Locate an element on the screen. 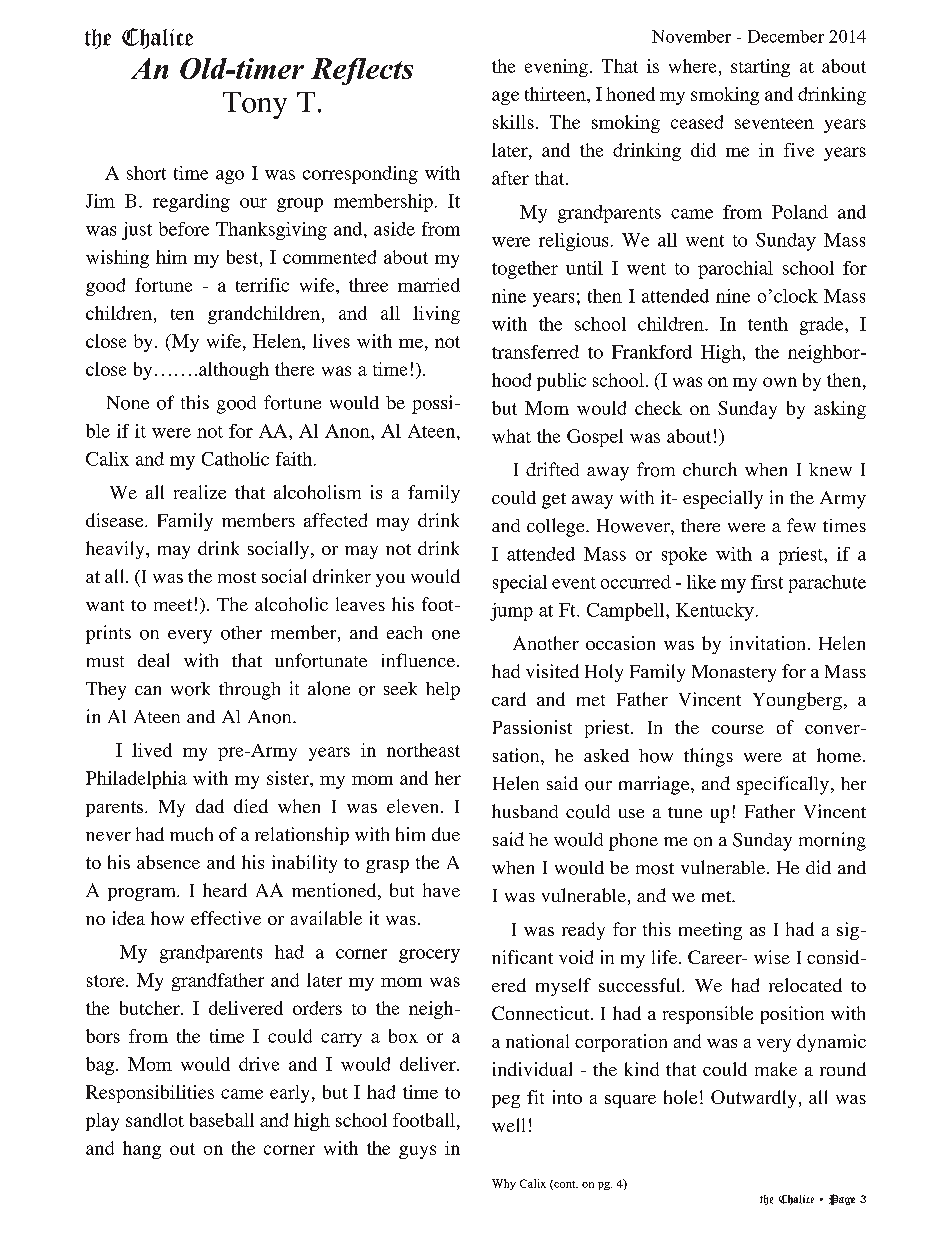 The width and height of the screenshot is (952, 1233). Tony is located at coordinates (255, 105).
